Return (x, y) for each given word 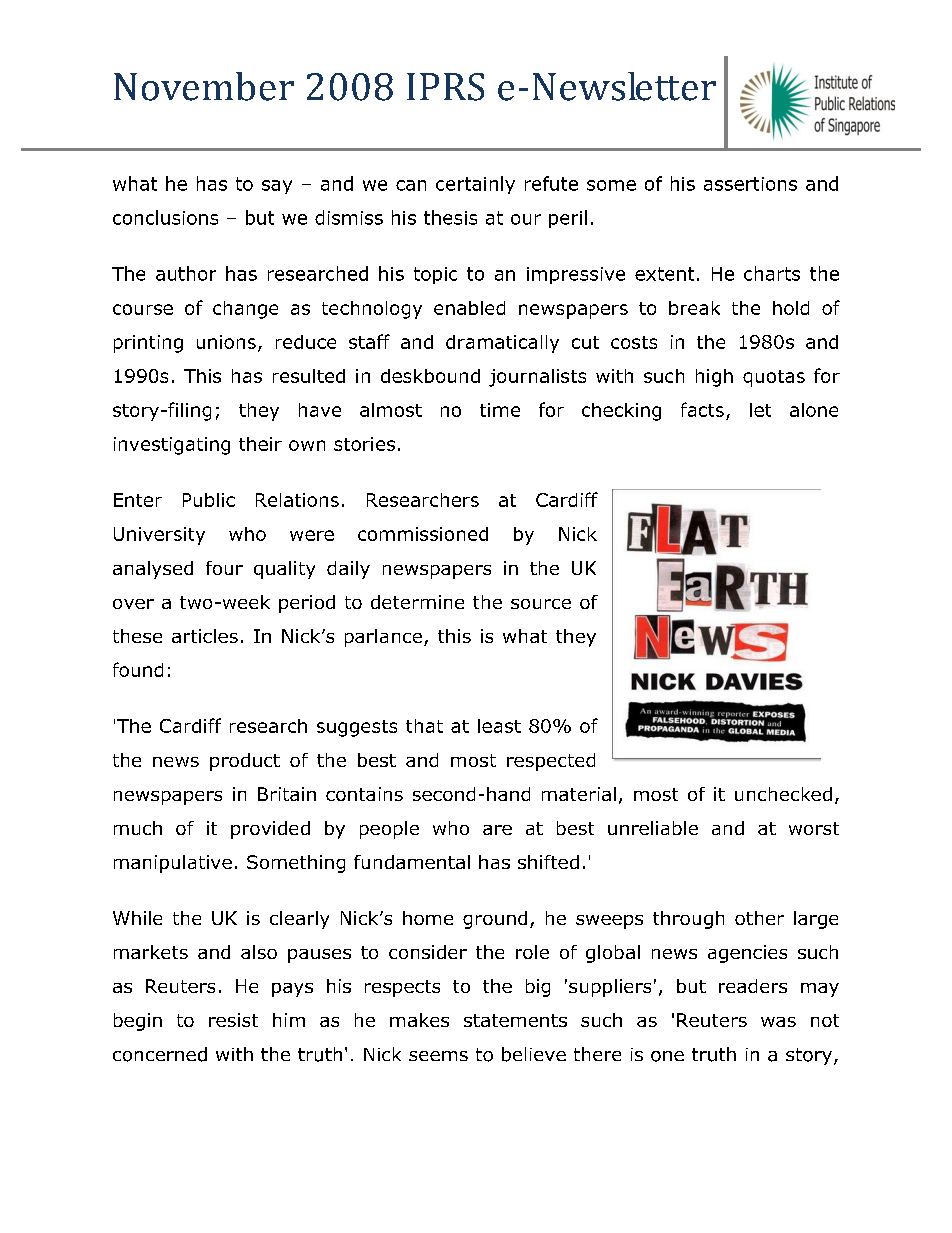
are (497, 830)
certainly (475, 185)
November (204, 86)
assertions (750, 184)
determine (417, 602)
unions (226, 342)
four (224, 568)
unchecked (783, 794)
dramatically (502, 344)
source (541, 604)
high (714, 378)
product (245, 762)
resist (233, 1020)
